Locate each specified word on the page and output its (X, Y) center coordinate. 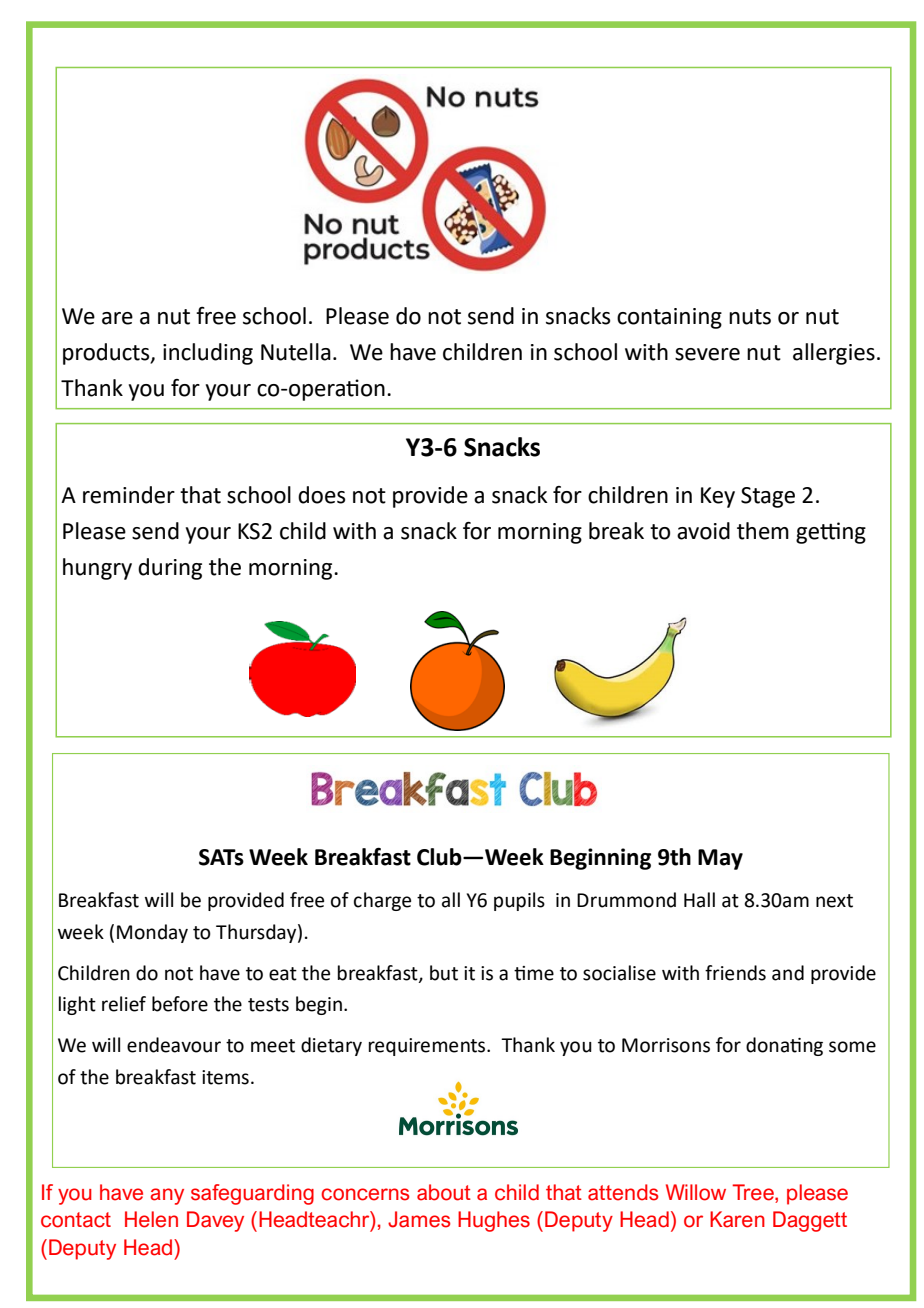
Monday (152, 933)
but (444, 973)
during (170, 569)
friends (735, 973)
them (763, 531)
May (720, 859)
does (321, 495)
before (180, 1004)
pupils (519, 901)
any (167, 1196)
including (208, 354)
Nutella (296, 352)
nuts (750, 317)
